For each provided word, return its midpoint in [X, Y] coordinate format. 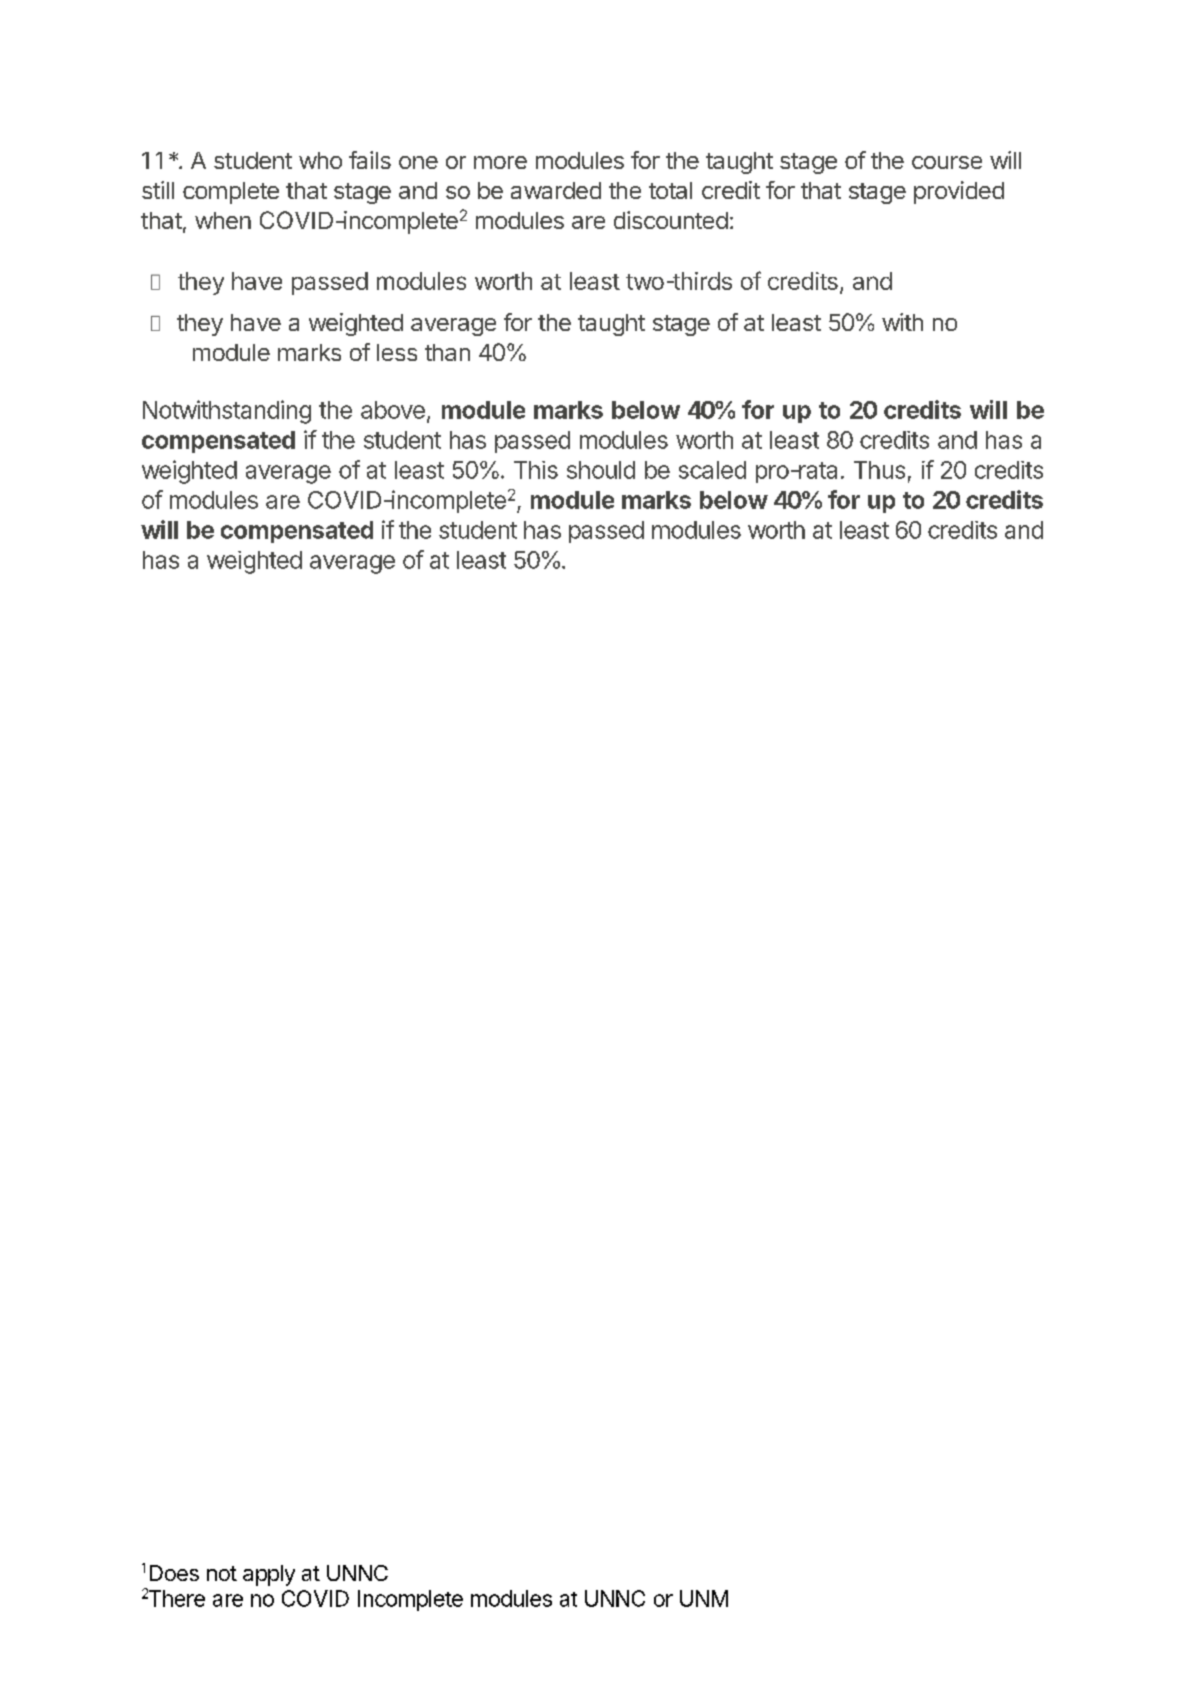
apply [269, 1575]
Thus [879, 470]
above [393, 410]
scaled [712, 470]
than [447, 352]
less [397, 352]
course [947, 162]
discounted [671, 220]
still [158, 190]
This [536, 470]
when [223, 220]
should [601, 470]
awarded [556, 190]
